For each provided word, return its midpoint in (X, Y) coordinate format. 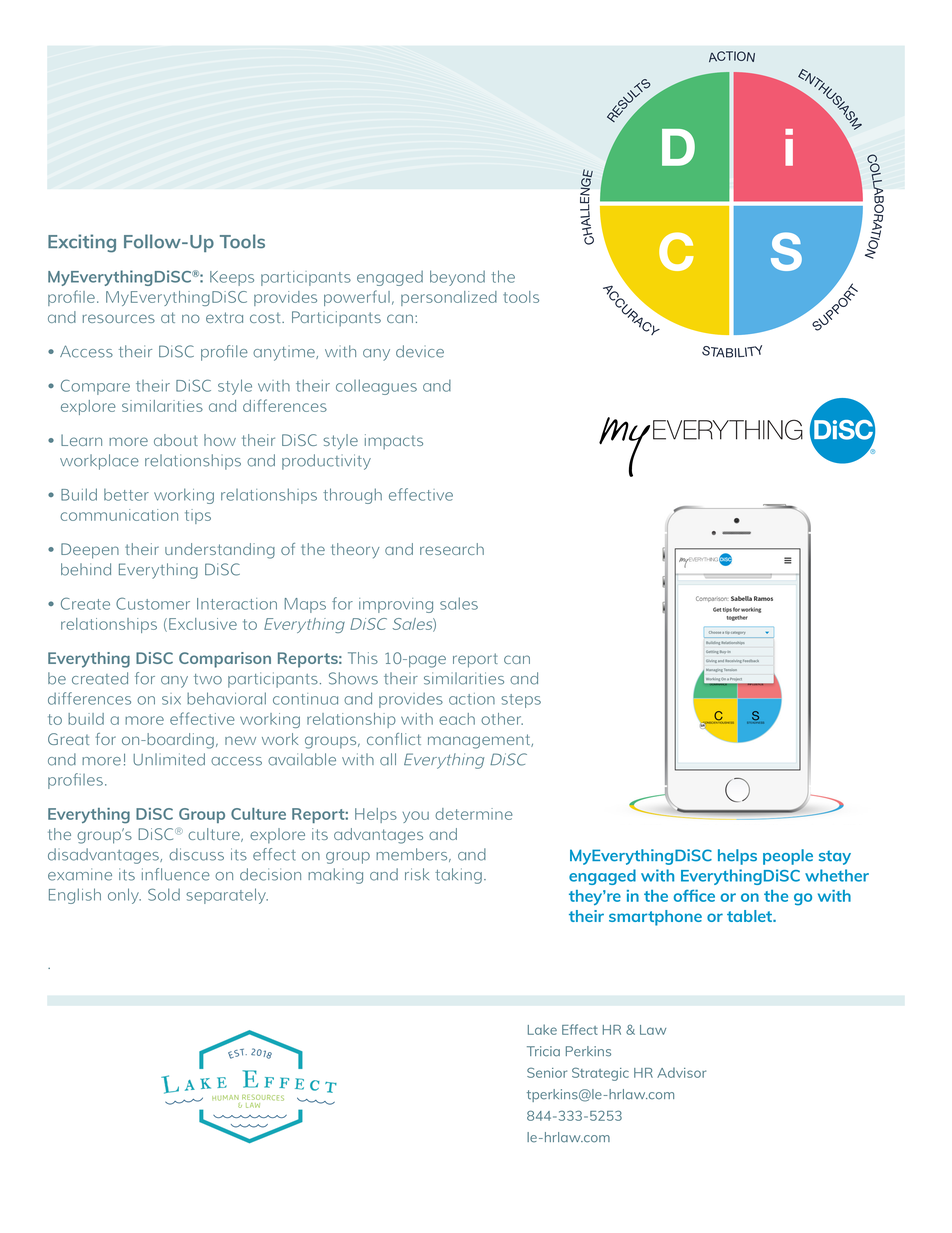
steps (521, 701)
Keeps (232, 278)
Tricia (543, 1051)
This (363, 658)
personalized (449, 298)
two (208, 679)
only (124, 896)
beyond (457, 278)
